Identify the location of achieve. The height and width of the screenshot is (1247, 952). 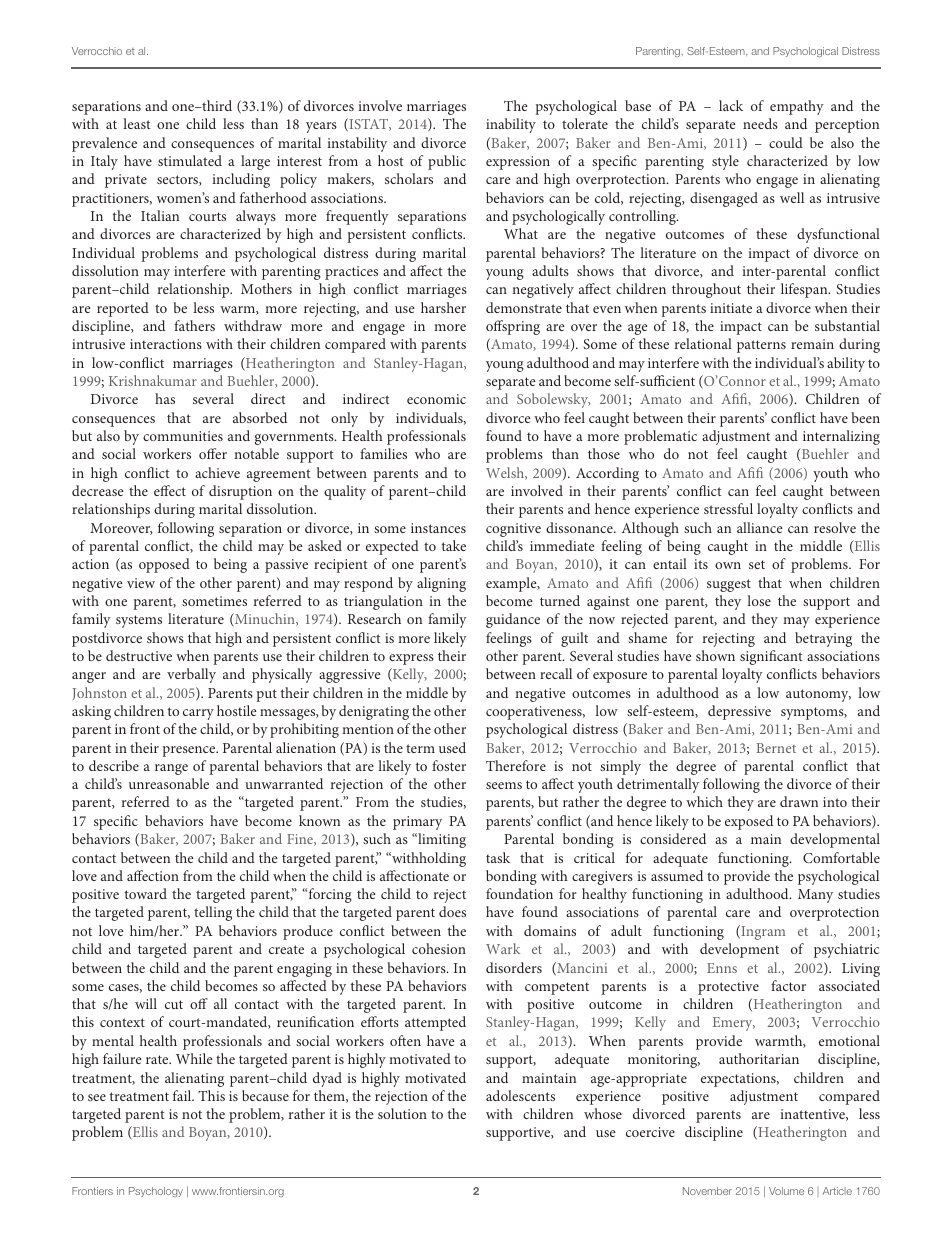
(217, 472).
